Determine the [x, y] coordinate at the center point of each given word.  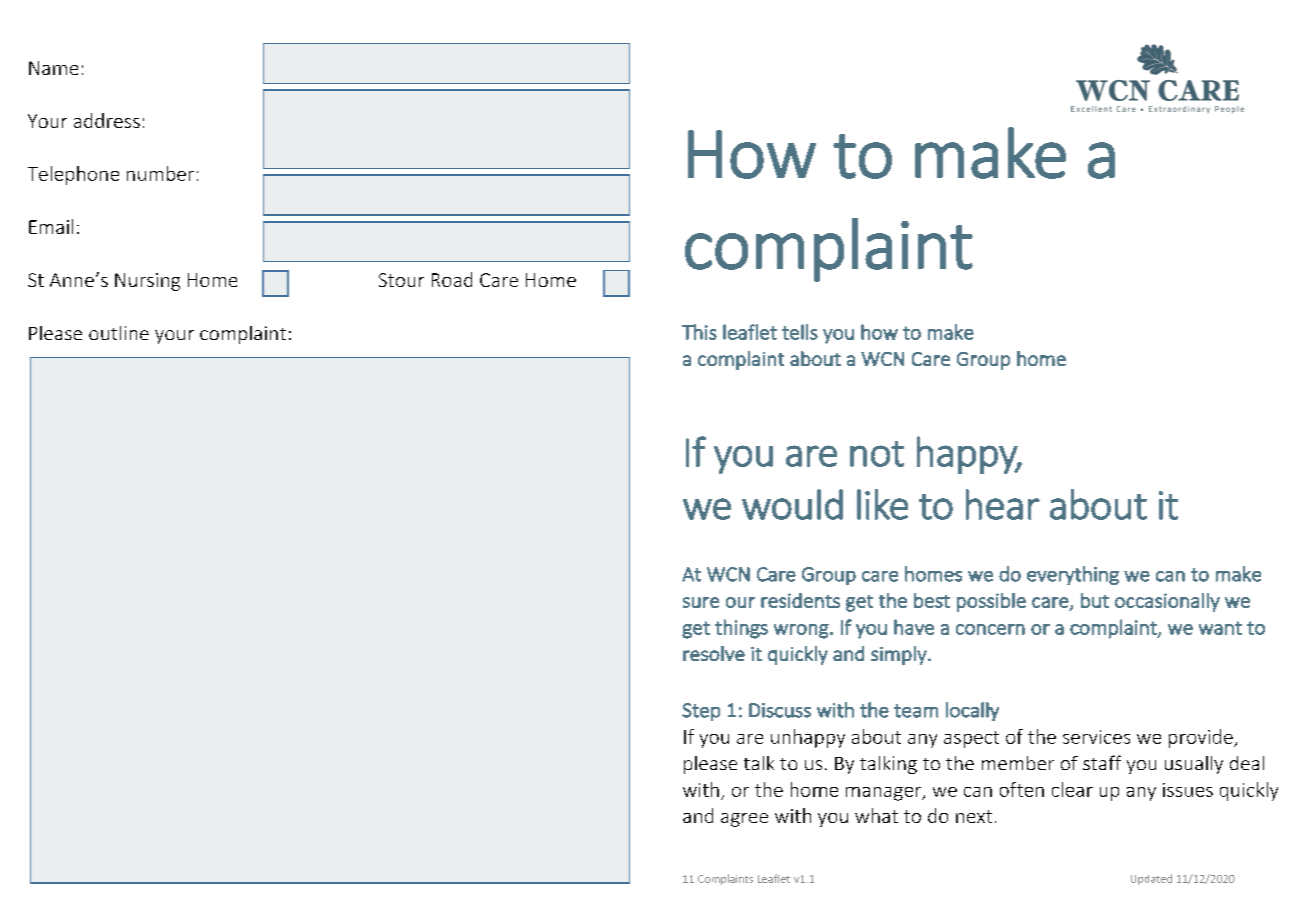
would [792, 504]
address [107, 120]
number [160, 173]
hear [1003, 504]
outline [119, 333]
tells [800, 332]
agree [744, 820]
